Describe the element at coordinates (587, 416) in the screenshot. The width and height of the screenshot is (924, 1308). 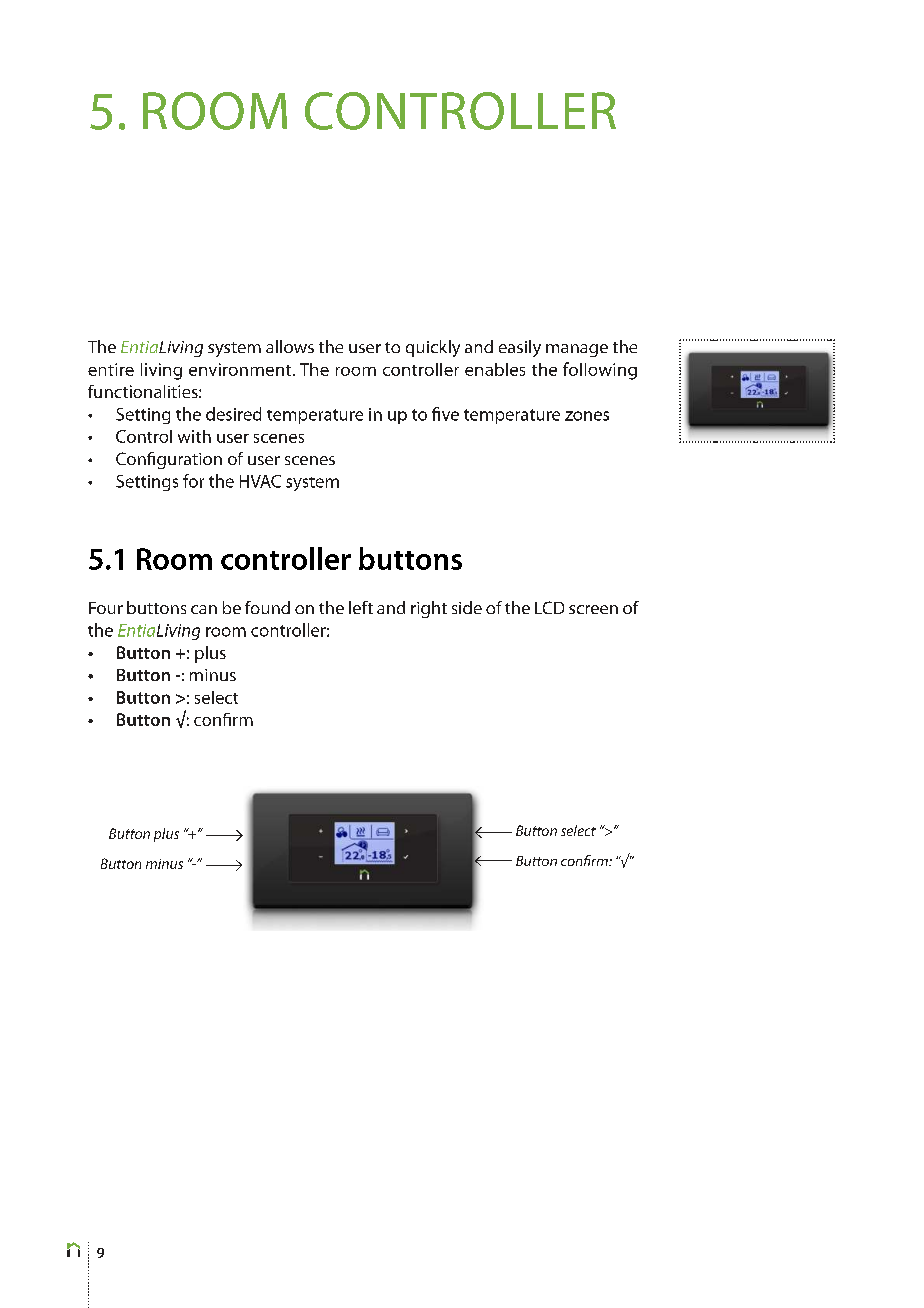
I see `zones` at that location.
